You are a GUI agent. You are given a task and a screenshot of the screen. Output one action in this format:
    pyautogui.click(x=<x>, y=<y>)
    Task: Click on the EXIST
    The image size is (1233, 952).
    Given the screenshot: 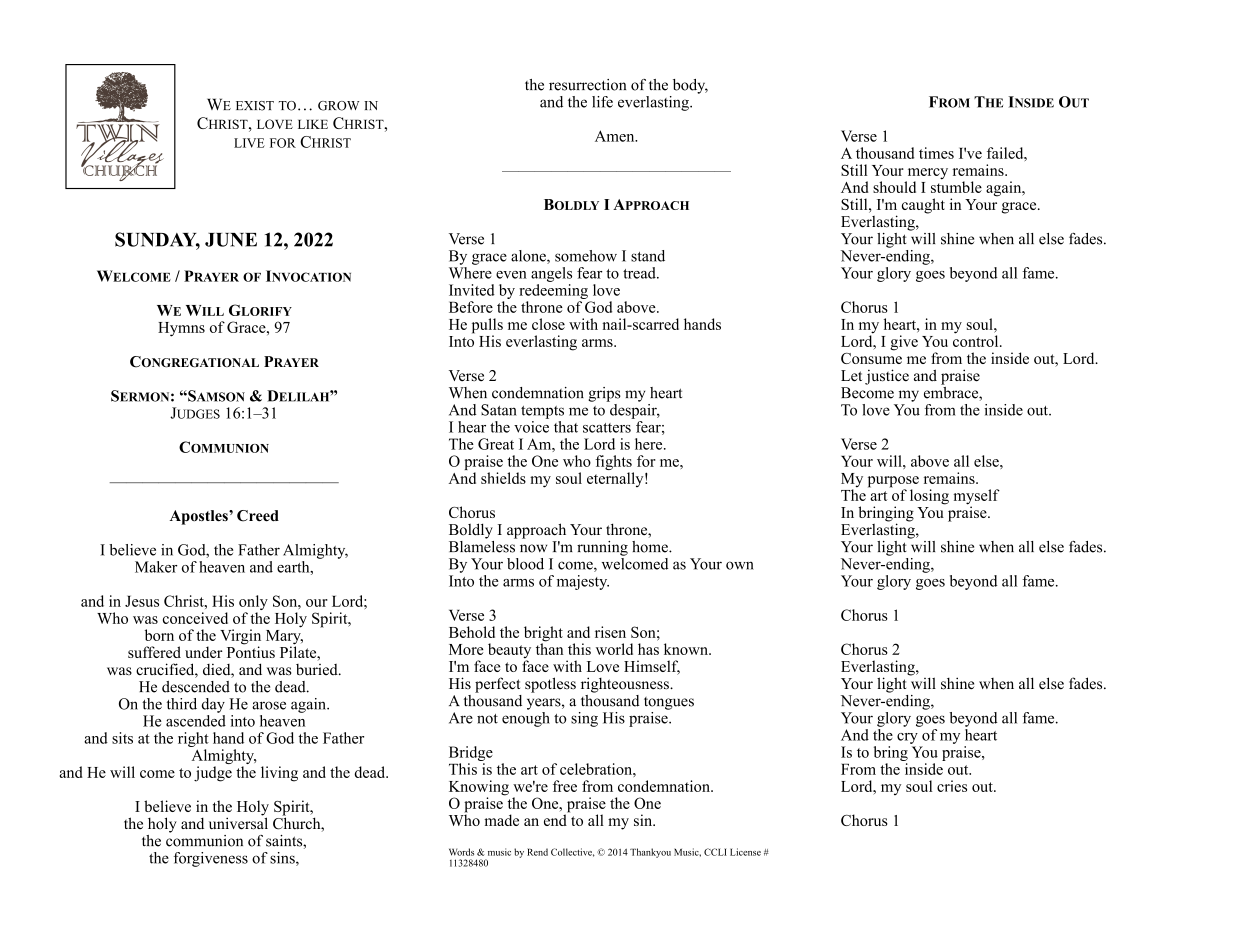 What is the action you would take?
    pyautogui.click(x=255, y=106)
